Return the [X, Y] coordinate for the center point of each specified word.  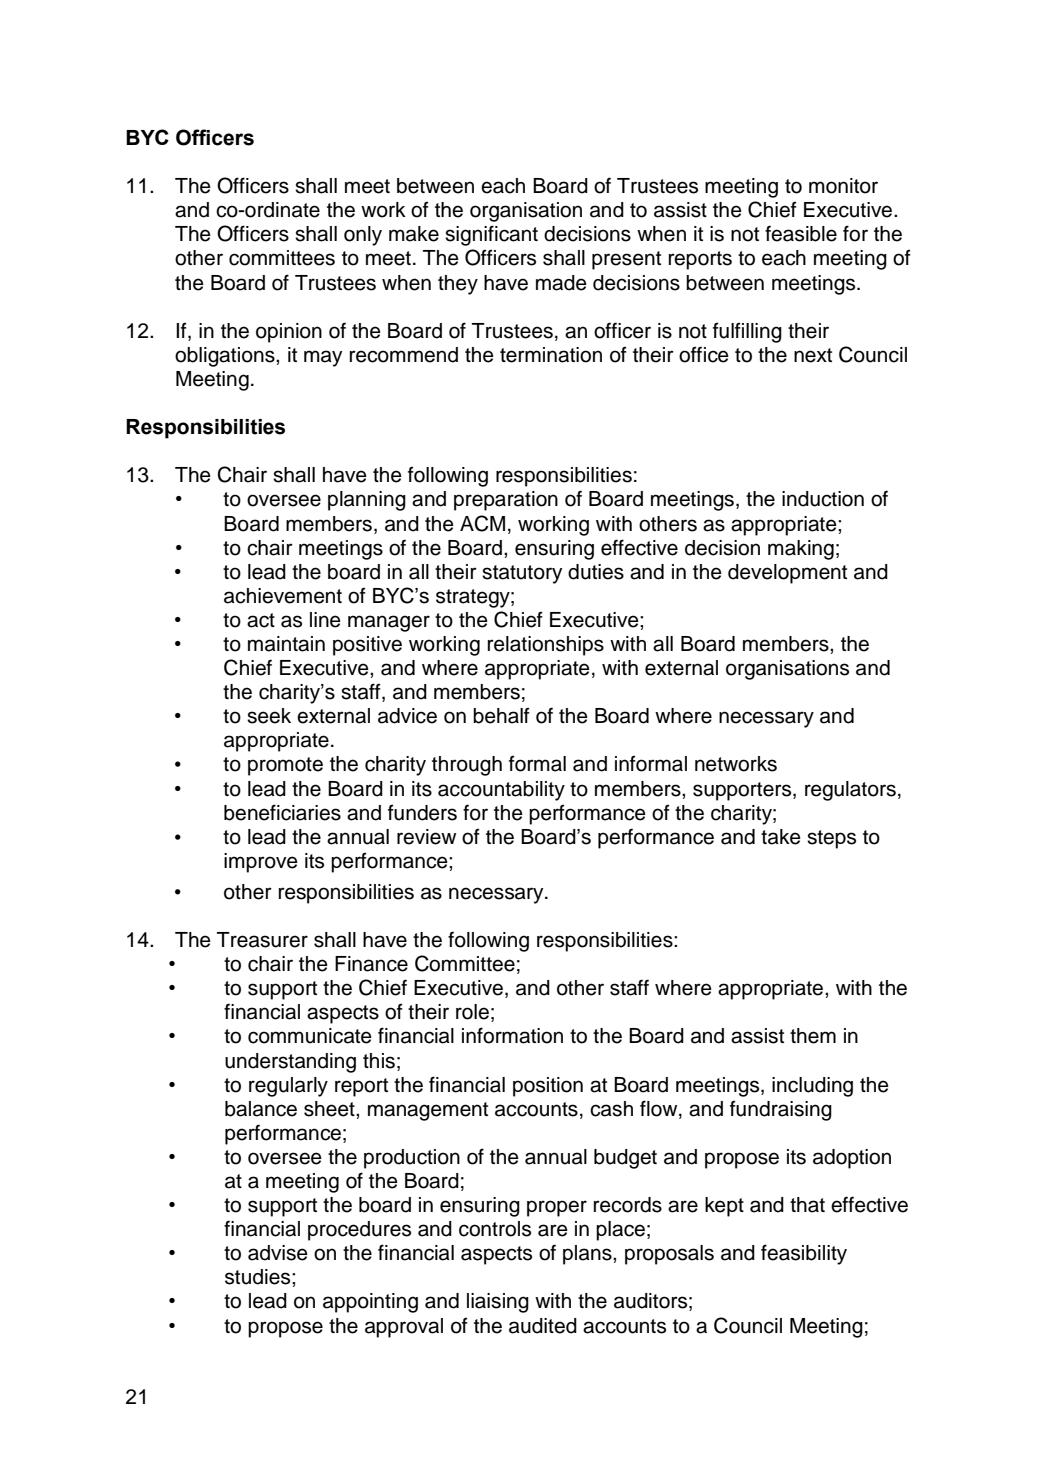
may [323, 358]
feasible [801, 233]
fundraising [781, 1110]
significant [491, 235]
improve [261, 863]
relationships [546, 646]
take [781, 837]
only [363, 236]
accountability [501, 791]
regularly [288, 1087]
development [787, 574]
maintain [286, 644]
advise [278, 1253]
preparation [506, 501]
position [548, 1087]
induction [823, 499]
